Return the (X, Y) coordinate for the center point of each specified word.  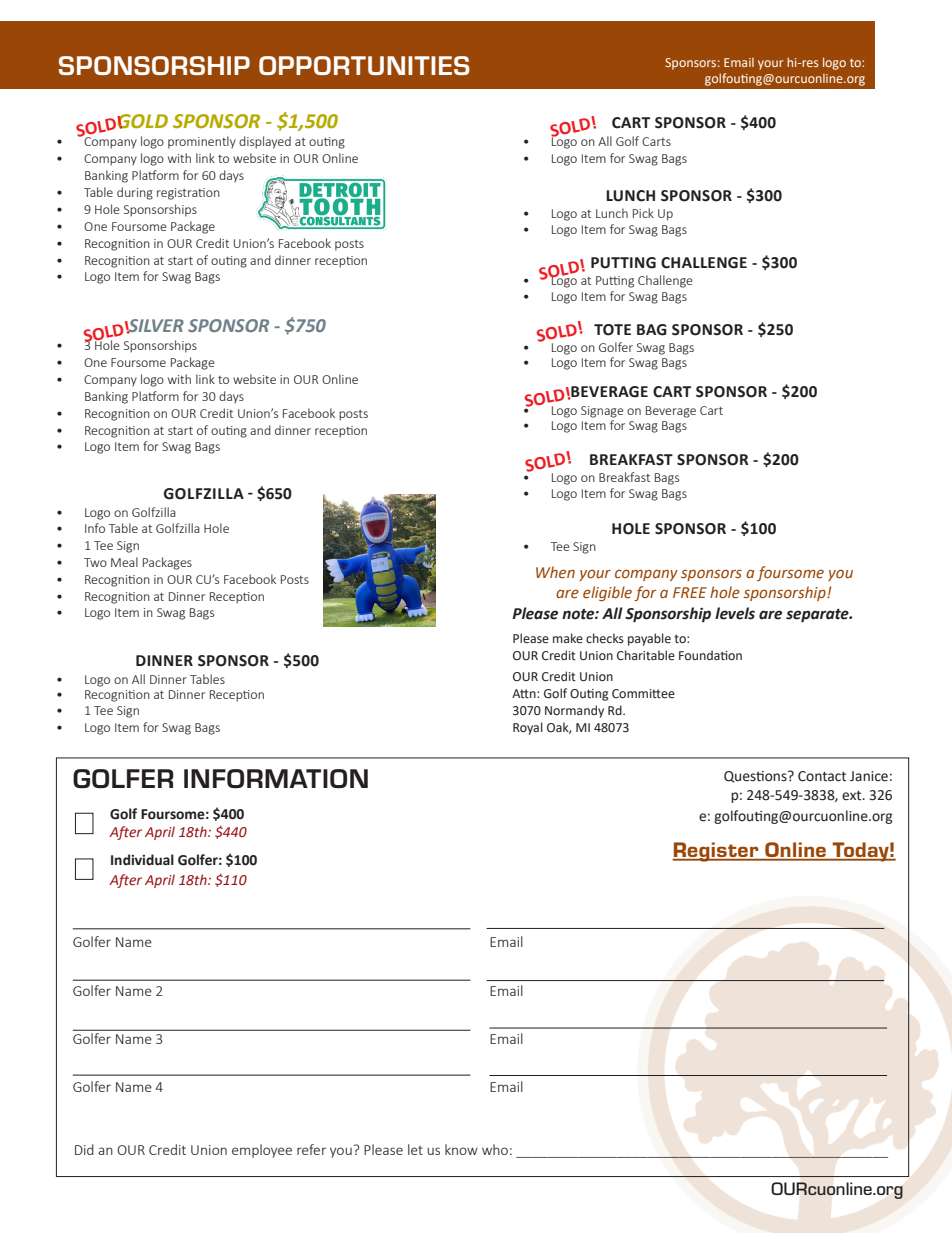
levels (735, 613)
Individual (142, 860)
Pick (643, 213)
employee (262, 1151)
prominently (202, 142)
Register (716, 852)
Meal (124, 562)
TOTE (612, 330)
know (461, 1149)
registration (188, 194)
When (555, 572)
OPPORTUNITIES (364, 65)
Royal (528, 728)
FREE (690, 592)
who (495, 1149)
